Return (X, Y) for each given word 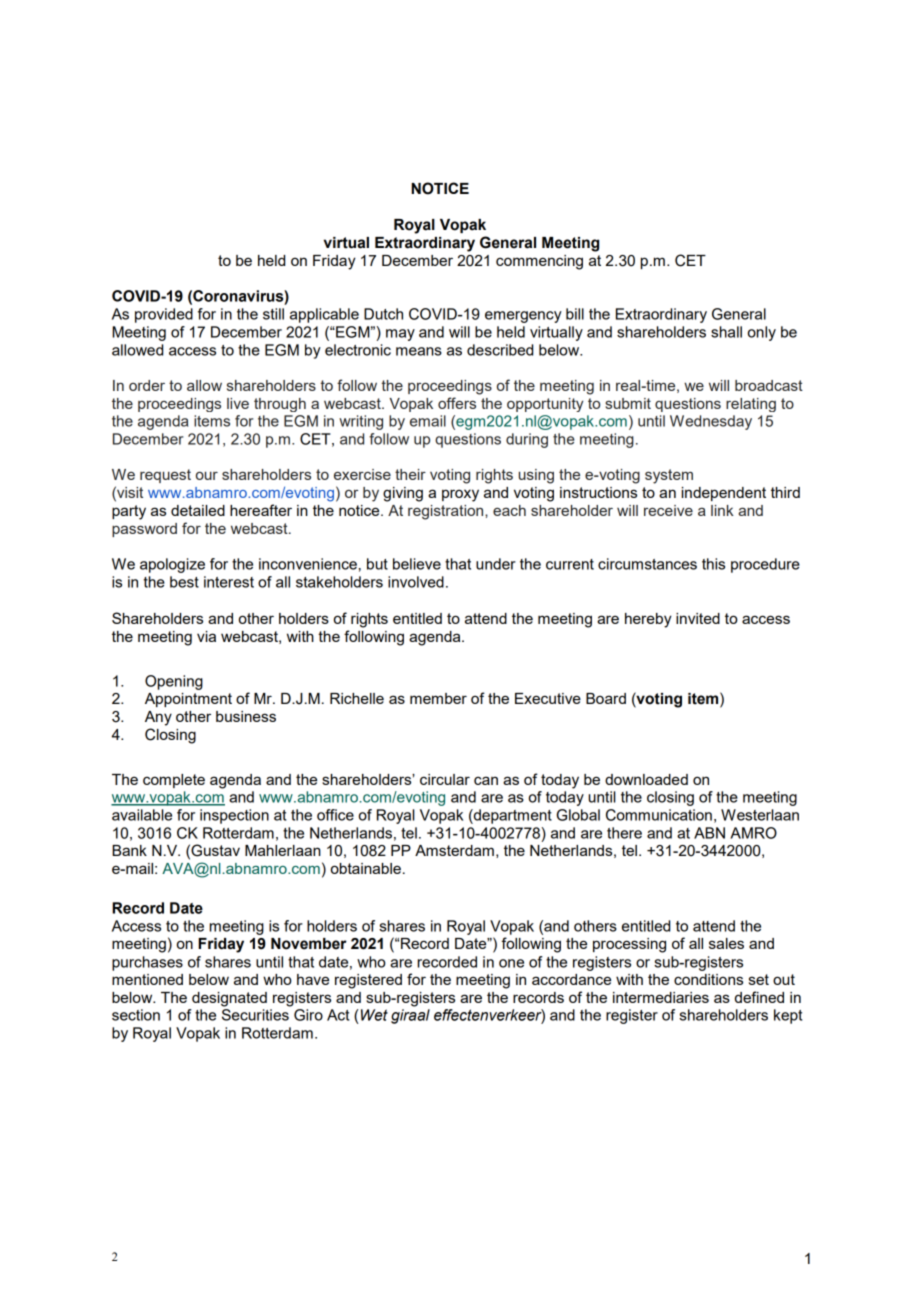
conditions (708, 979)
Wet (374, 1015)
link (722, 510)
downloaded (646, 779)
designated (229, 999)
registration (447, 512)
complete (174, 781)
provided (164, 315)
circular (445, 779)
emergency (523, 317)
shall (726, 332)
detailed (198, 510)
